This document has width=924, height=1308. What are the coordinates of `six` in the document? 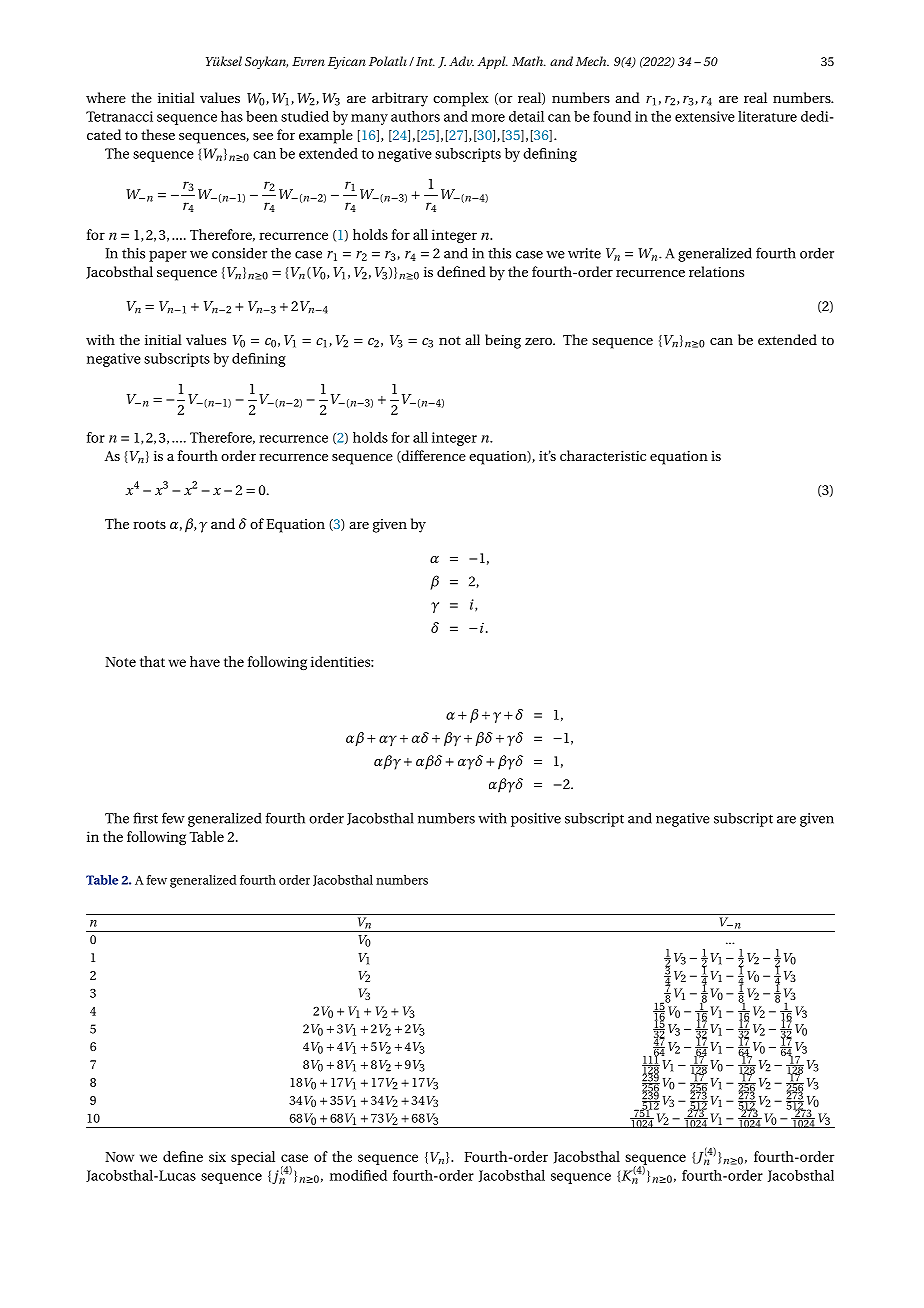 It's located at (217, 1156).
